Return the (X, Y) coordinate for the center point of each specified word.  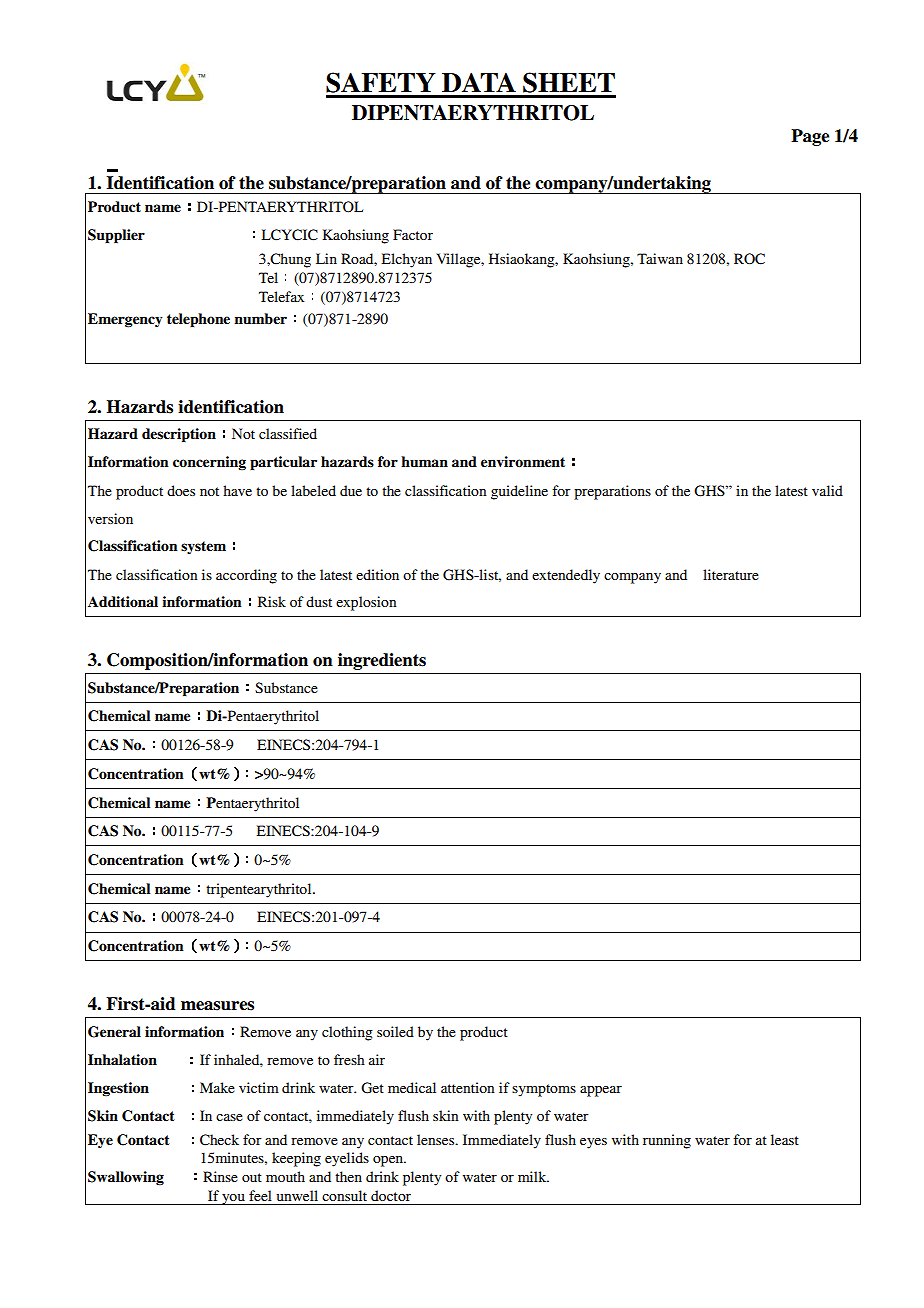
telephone (198, 320)
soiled (395, 1031)
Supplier (116, 236)
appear (601, 1091)
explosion (366, 603)
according (246, 576)
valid (827, 490)
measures (217, 1006)
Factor (413, 234)
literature (731, 574)
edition (377, 574)
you (233, 1199)
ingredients (382, 661)
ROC (749, 259)
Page (810, 137)
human (424, 461)
